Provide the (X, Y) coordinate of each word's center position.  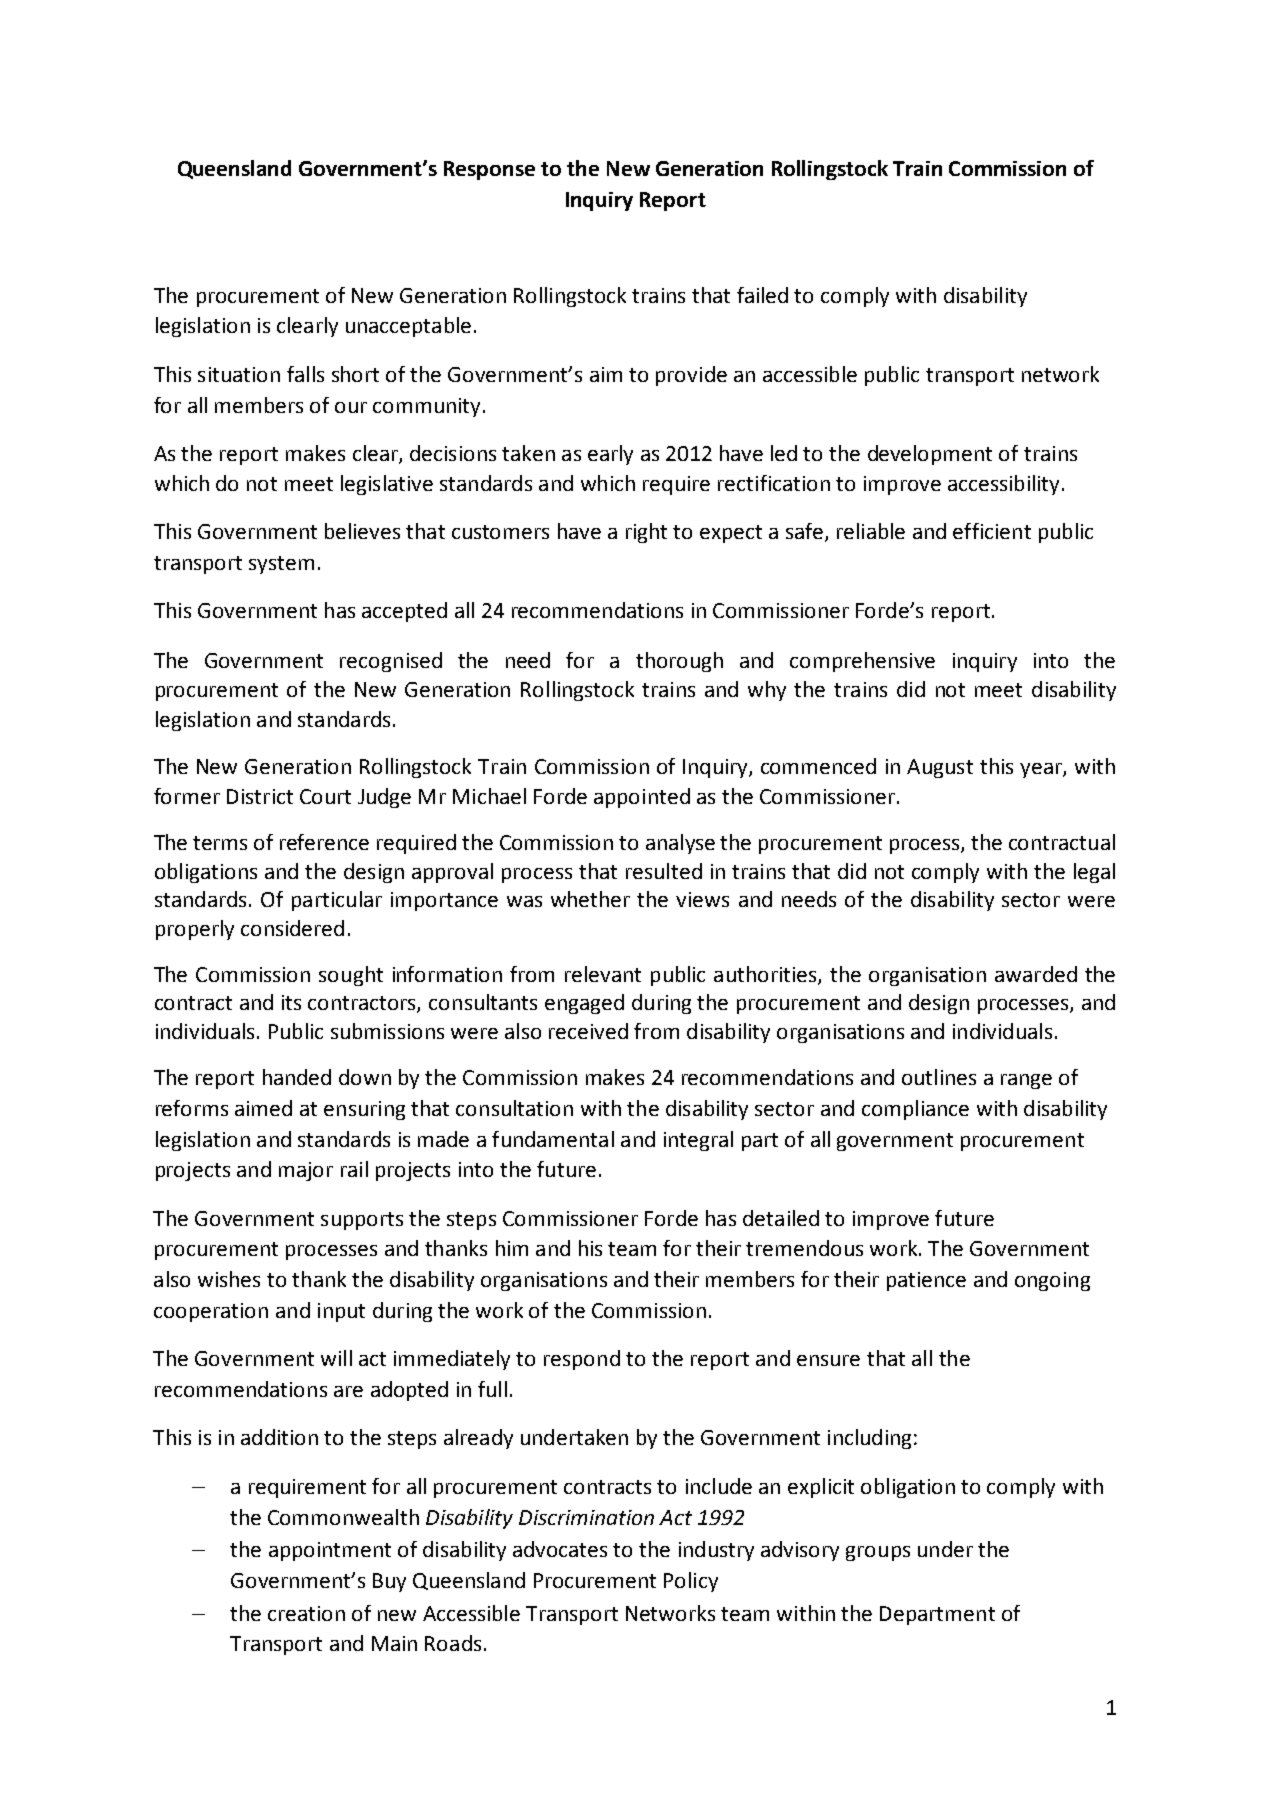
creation (306, 1613)
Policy (691, 1582)
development (930, 455)
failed (762, 295)
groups (878, 1553)
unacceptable (408, 327)
